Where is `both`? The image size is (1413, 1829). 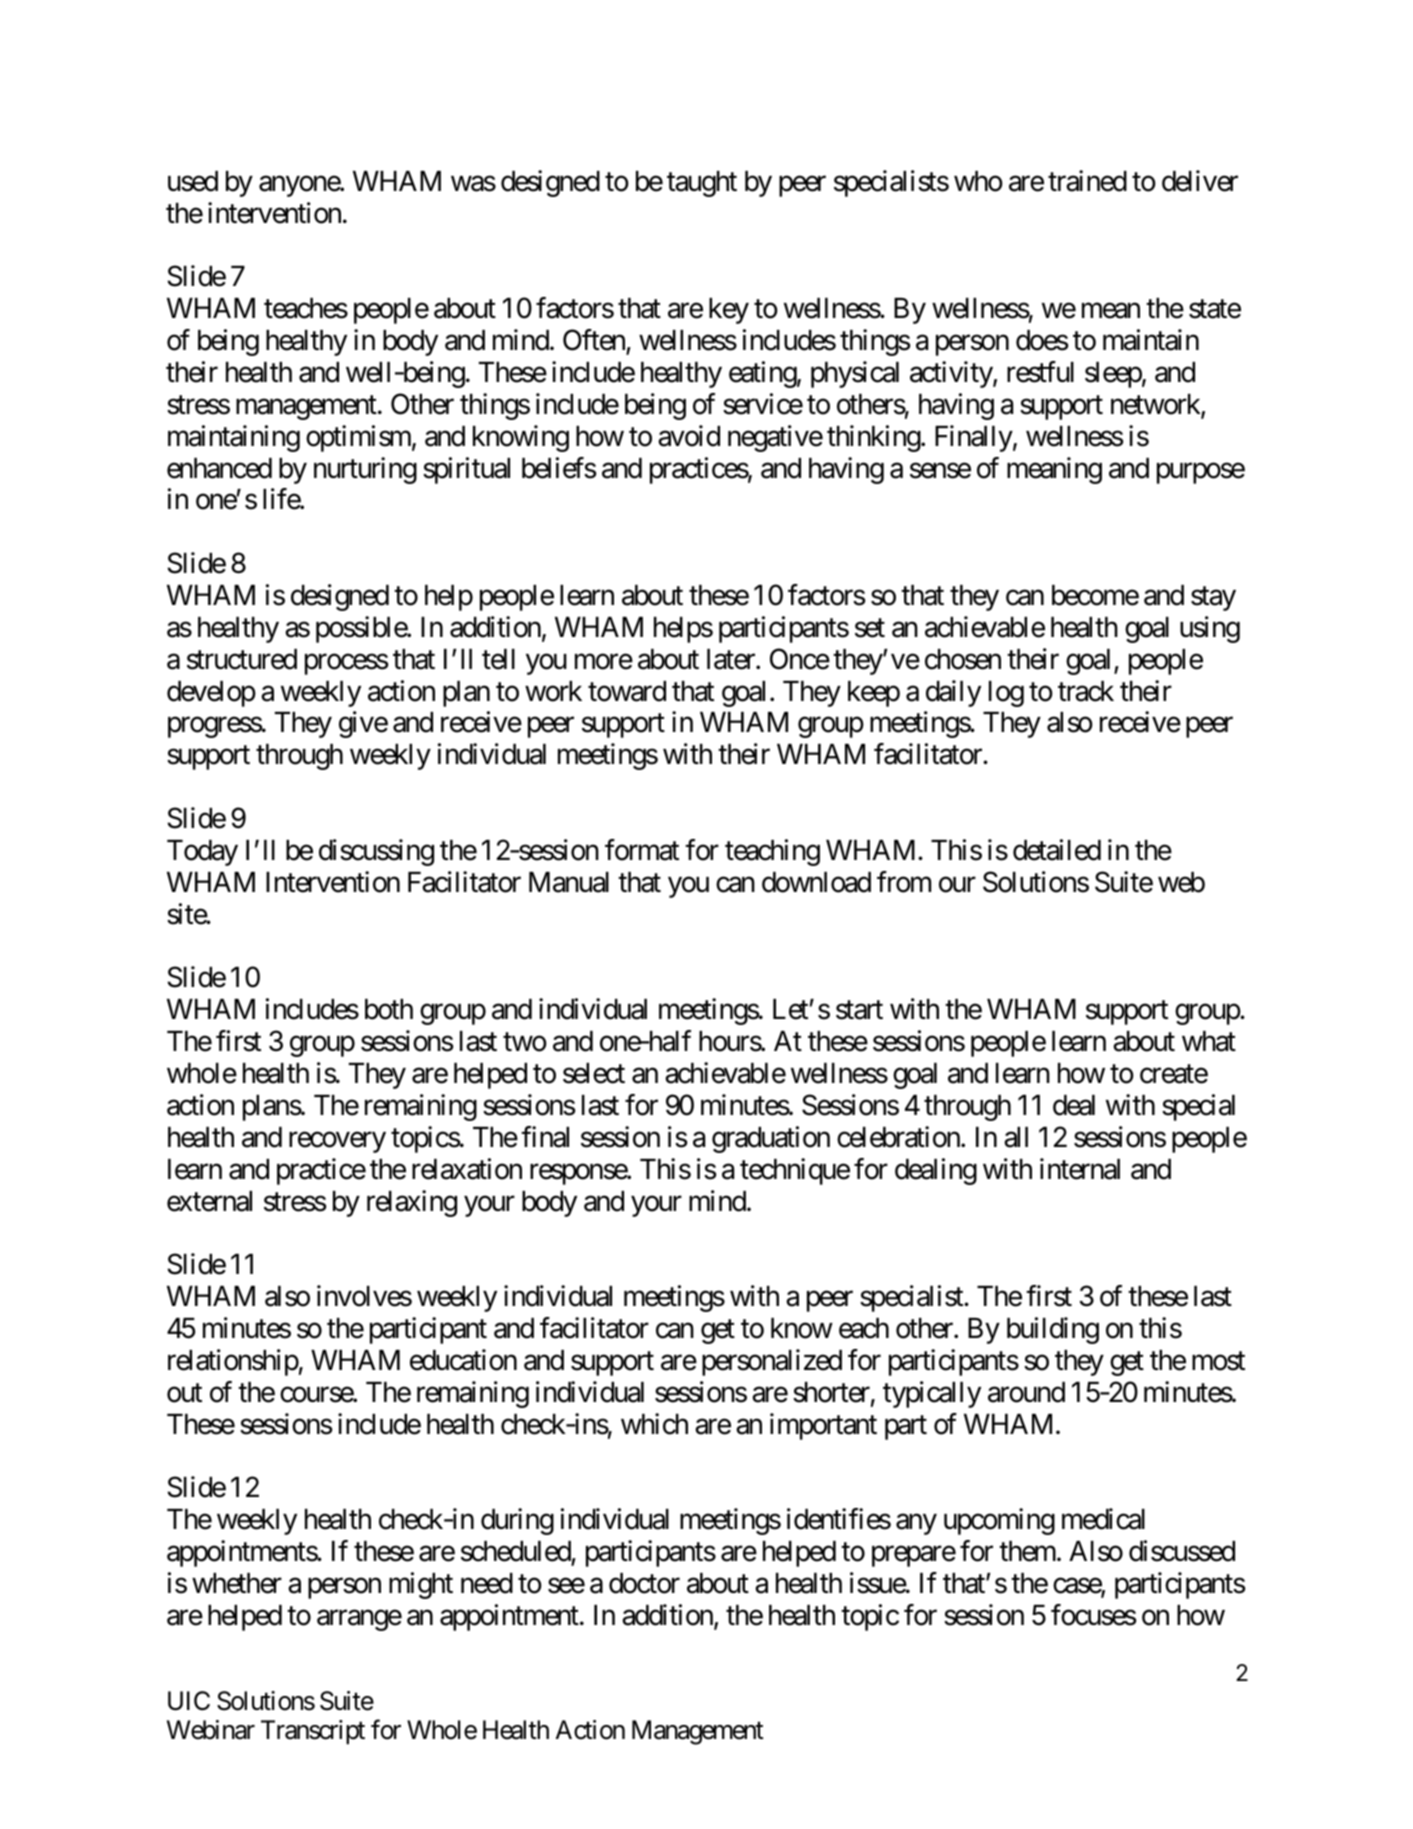 both is located at coordinates (389, 1009).
